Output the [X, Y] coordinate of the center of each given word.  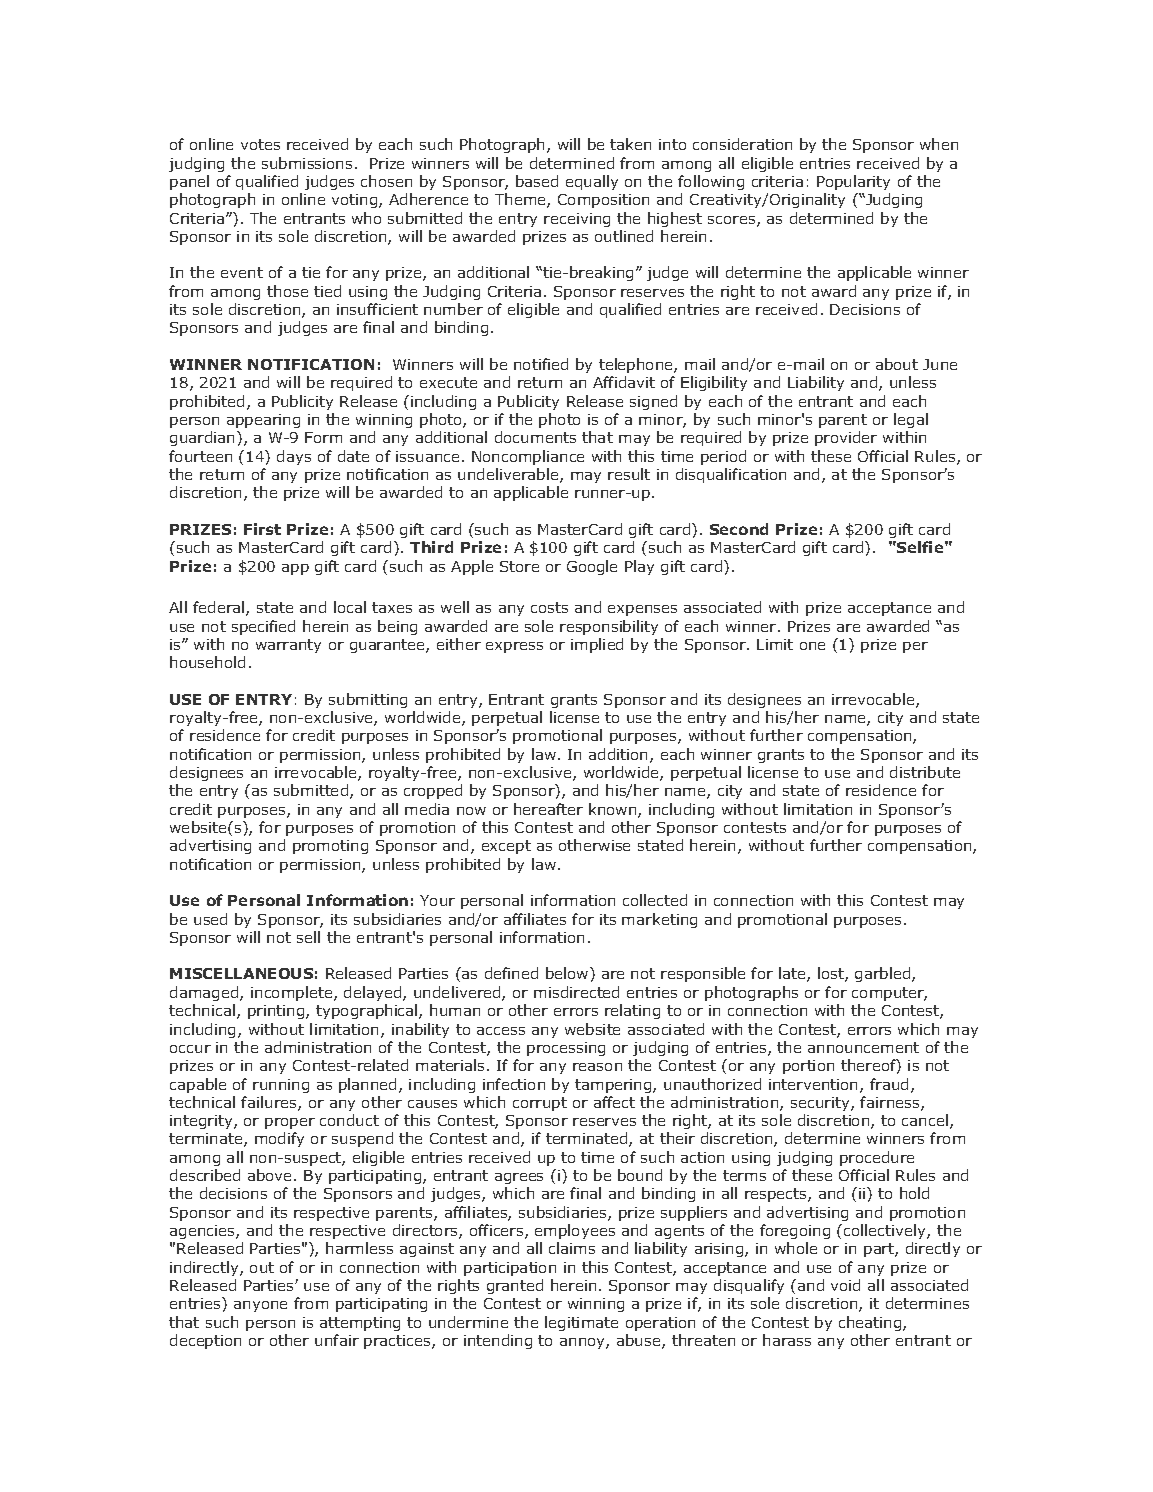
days [294, 457]
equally [592, 182]
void [845, 1285]
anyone [260, 1306]
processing [566, 1049]
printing [277, 1012]
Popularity [853, 182]
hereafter [548, 809]
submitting [368, 700]
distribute [925, 772]
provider [846, 438]
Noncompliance [528, 457]
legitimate [581, 1323]
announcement [863, 1047]
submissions [307, 163]
